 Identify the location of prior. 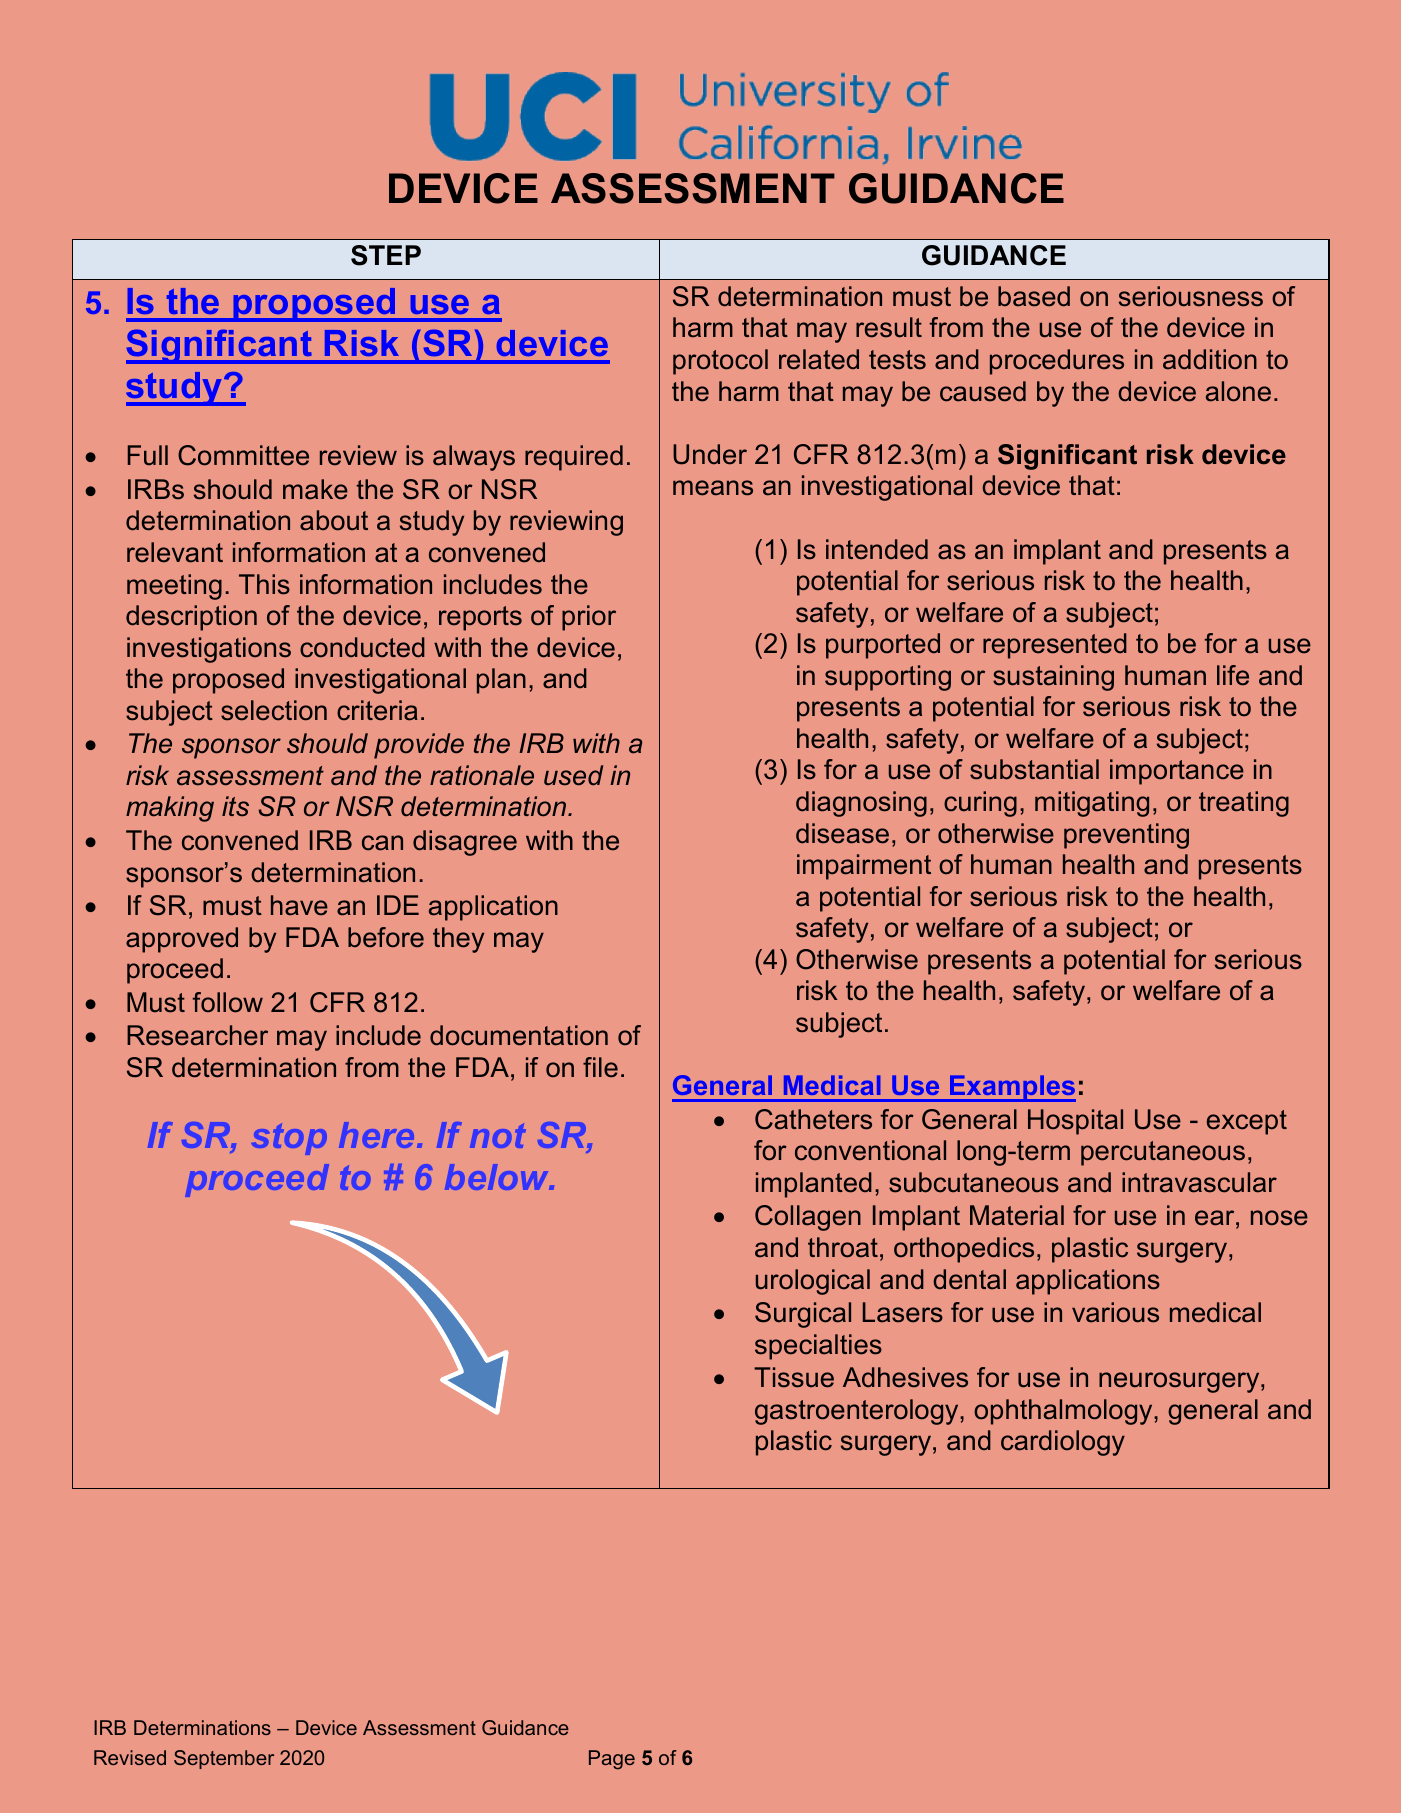
(589, 618).
